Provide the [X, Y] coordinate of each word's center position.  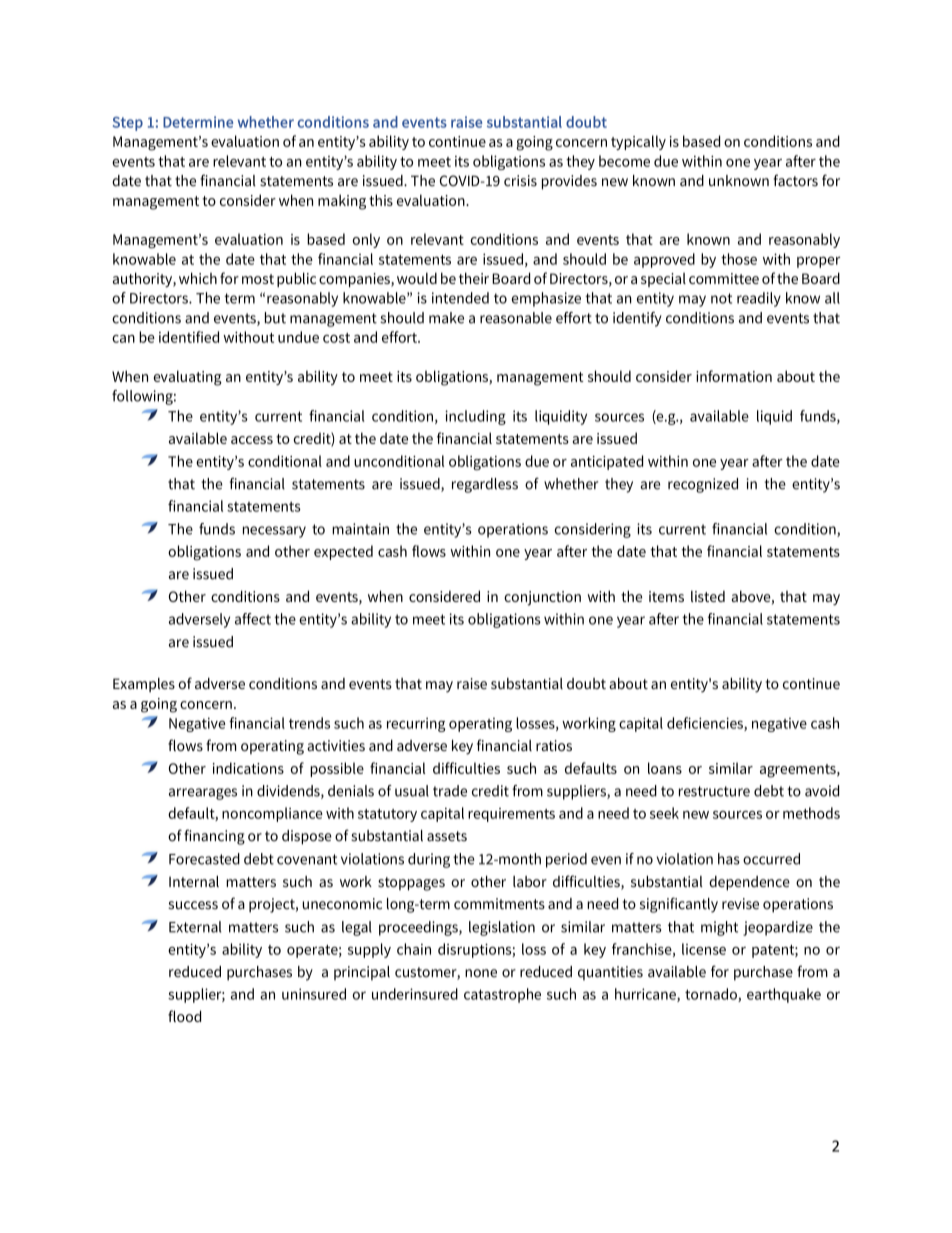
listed [708, 596]
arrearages [203, 794]
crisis [520, 181]
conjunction [542, 598]
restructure [714, 791]
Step [128, 124]
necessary [274, 532]
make [446, 318]
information [734, 376]
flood [184, 1016]
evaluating [188, 378]
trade [450, 791]
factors [796, 180]
